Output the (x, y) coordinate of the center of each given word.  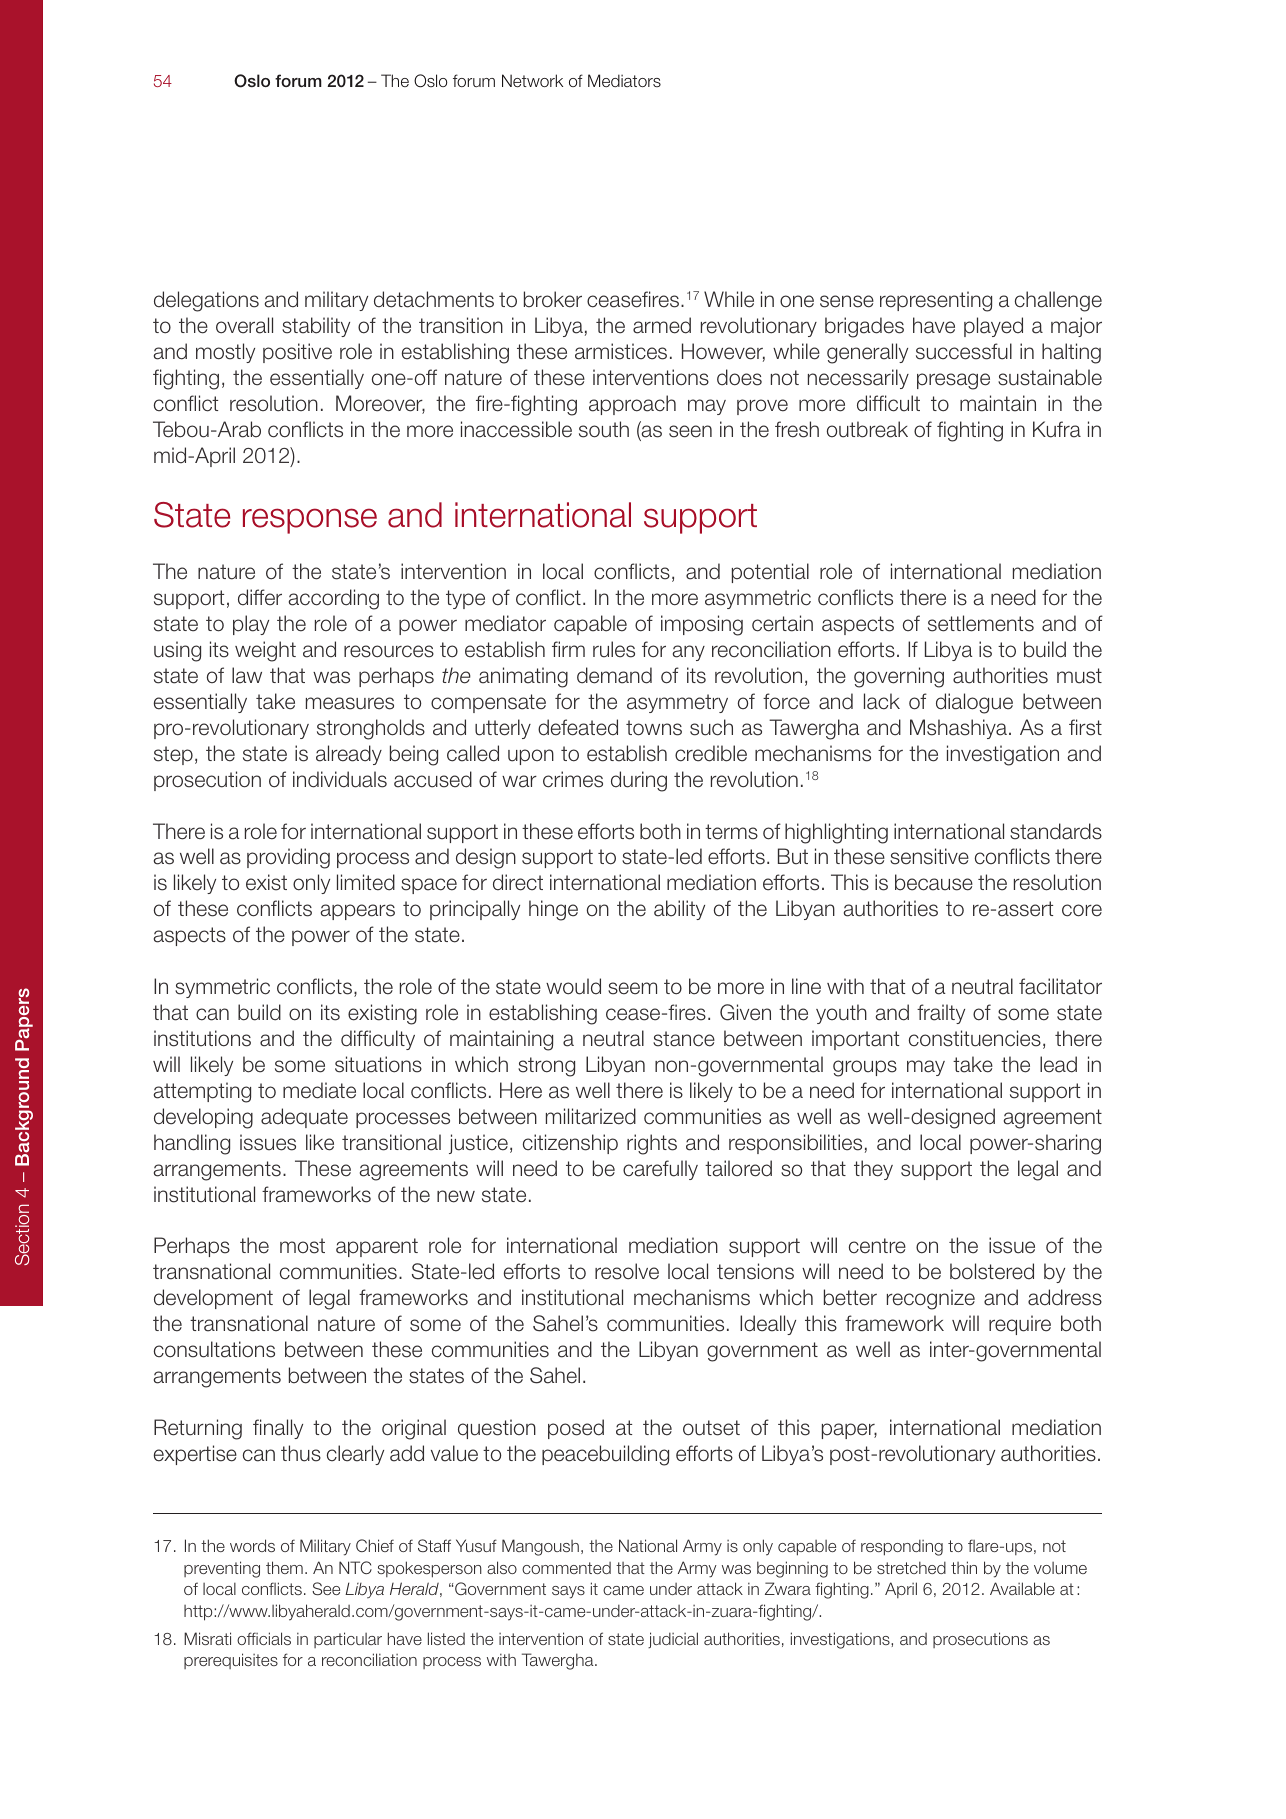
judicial (673, 1640)
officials (264, 1638)
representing (936, 301)
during (639, 781)
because (934, 882)
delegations (206, 301)
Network (532, 80)
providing (288, 858)
